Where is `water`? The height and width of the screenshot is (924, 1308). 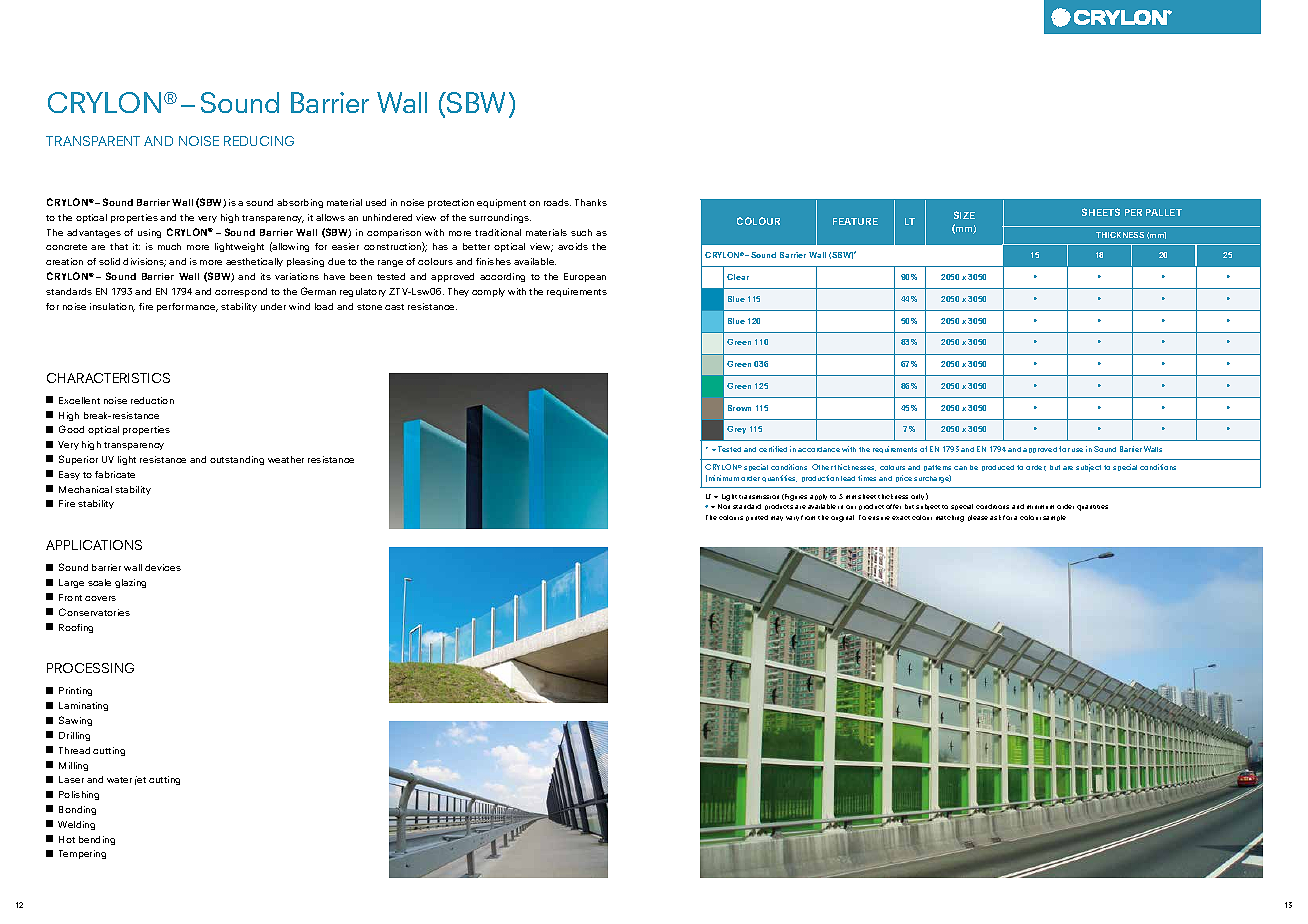 water is located at coordinates (119, 780).
